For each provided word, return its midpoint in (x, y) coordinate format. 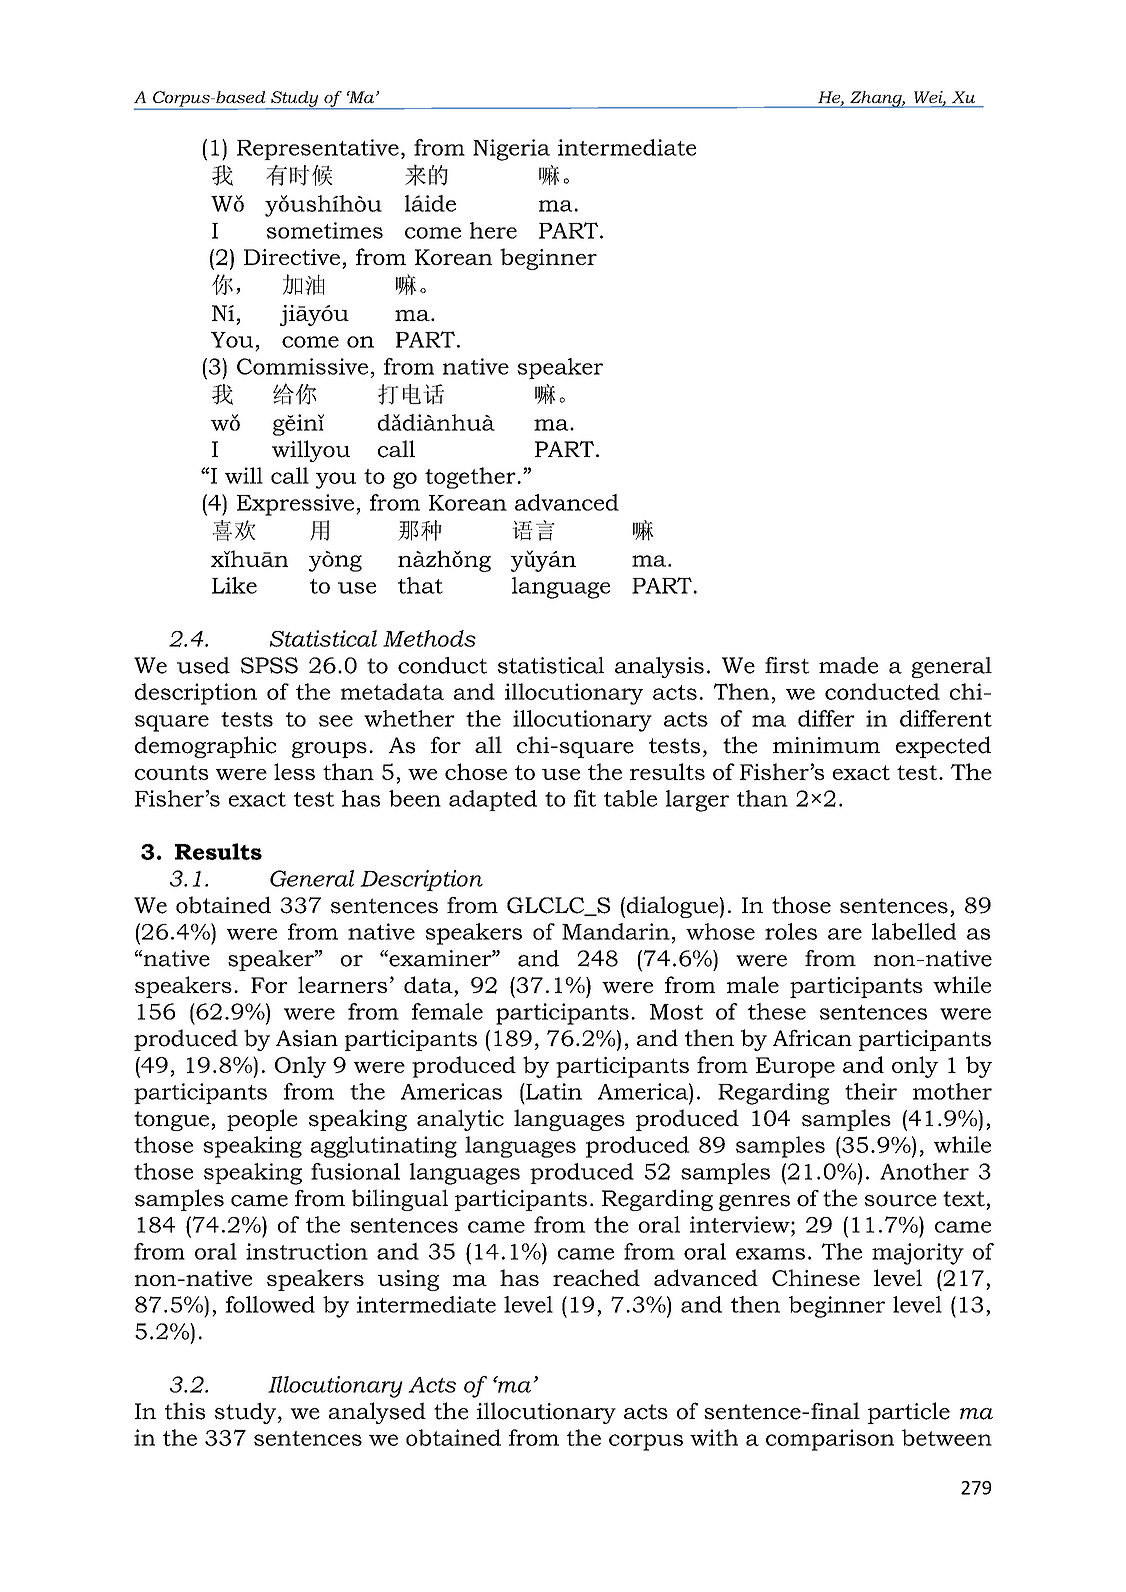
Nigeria (511, 150)
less (294, 771)
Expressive (295, 505)
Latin (553, 1091)
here (493, 230)
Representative (318, 149)
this (185, 1411)
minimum (826, 745)
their (871, 1091)
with (714, 1437)
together (471, 478)
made (848, 665)
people (262, 1120)
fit (585, 798)
